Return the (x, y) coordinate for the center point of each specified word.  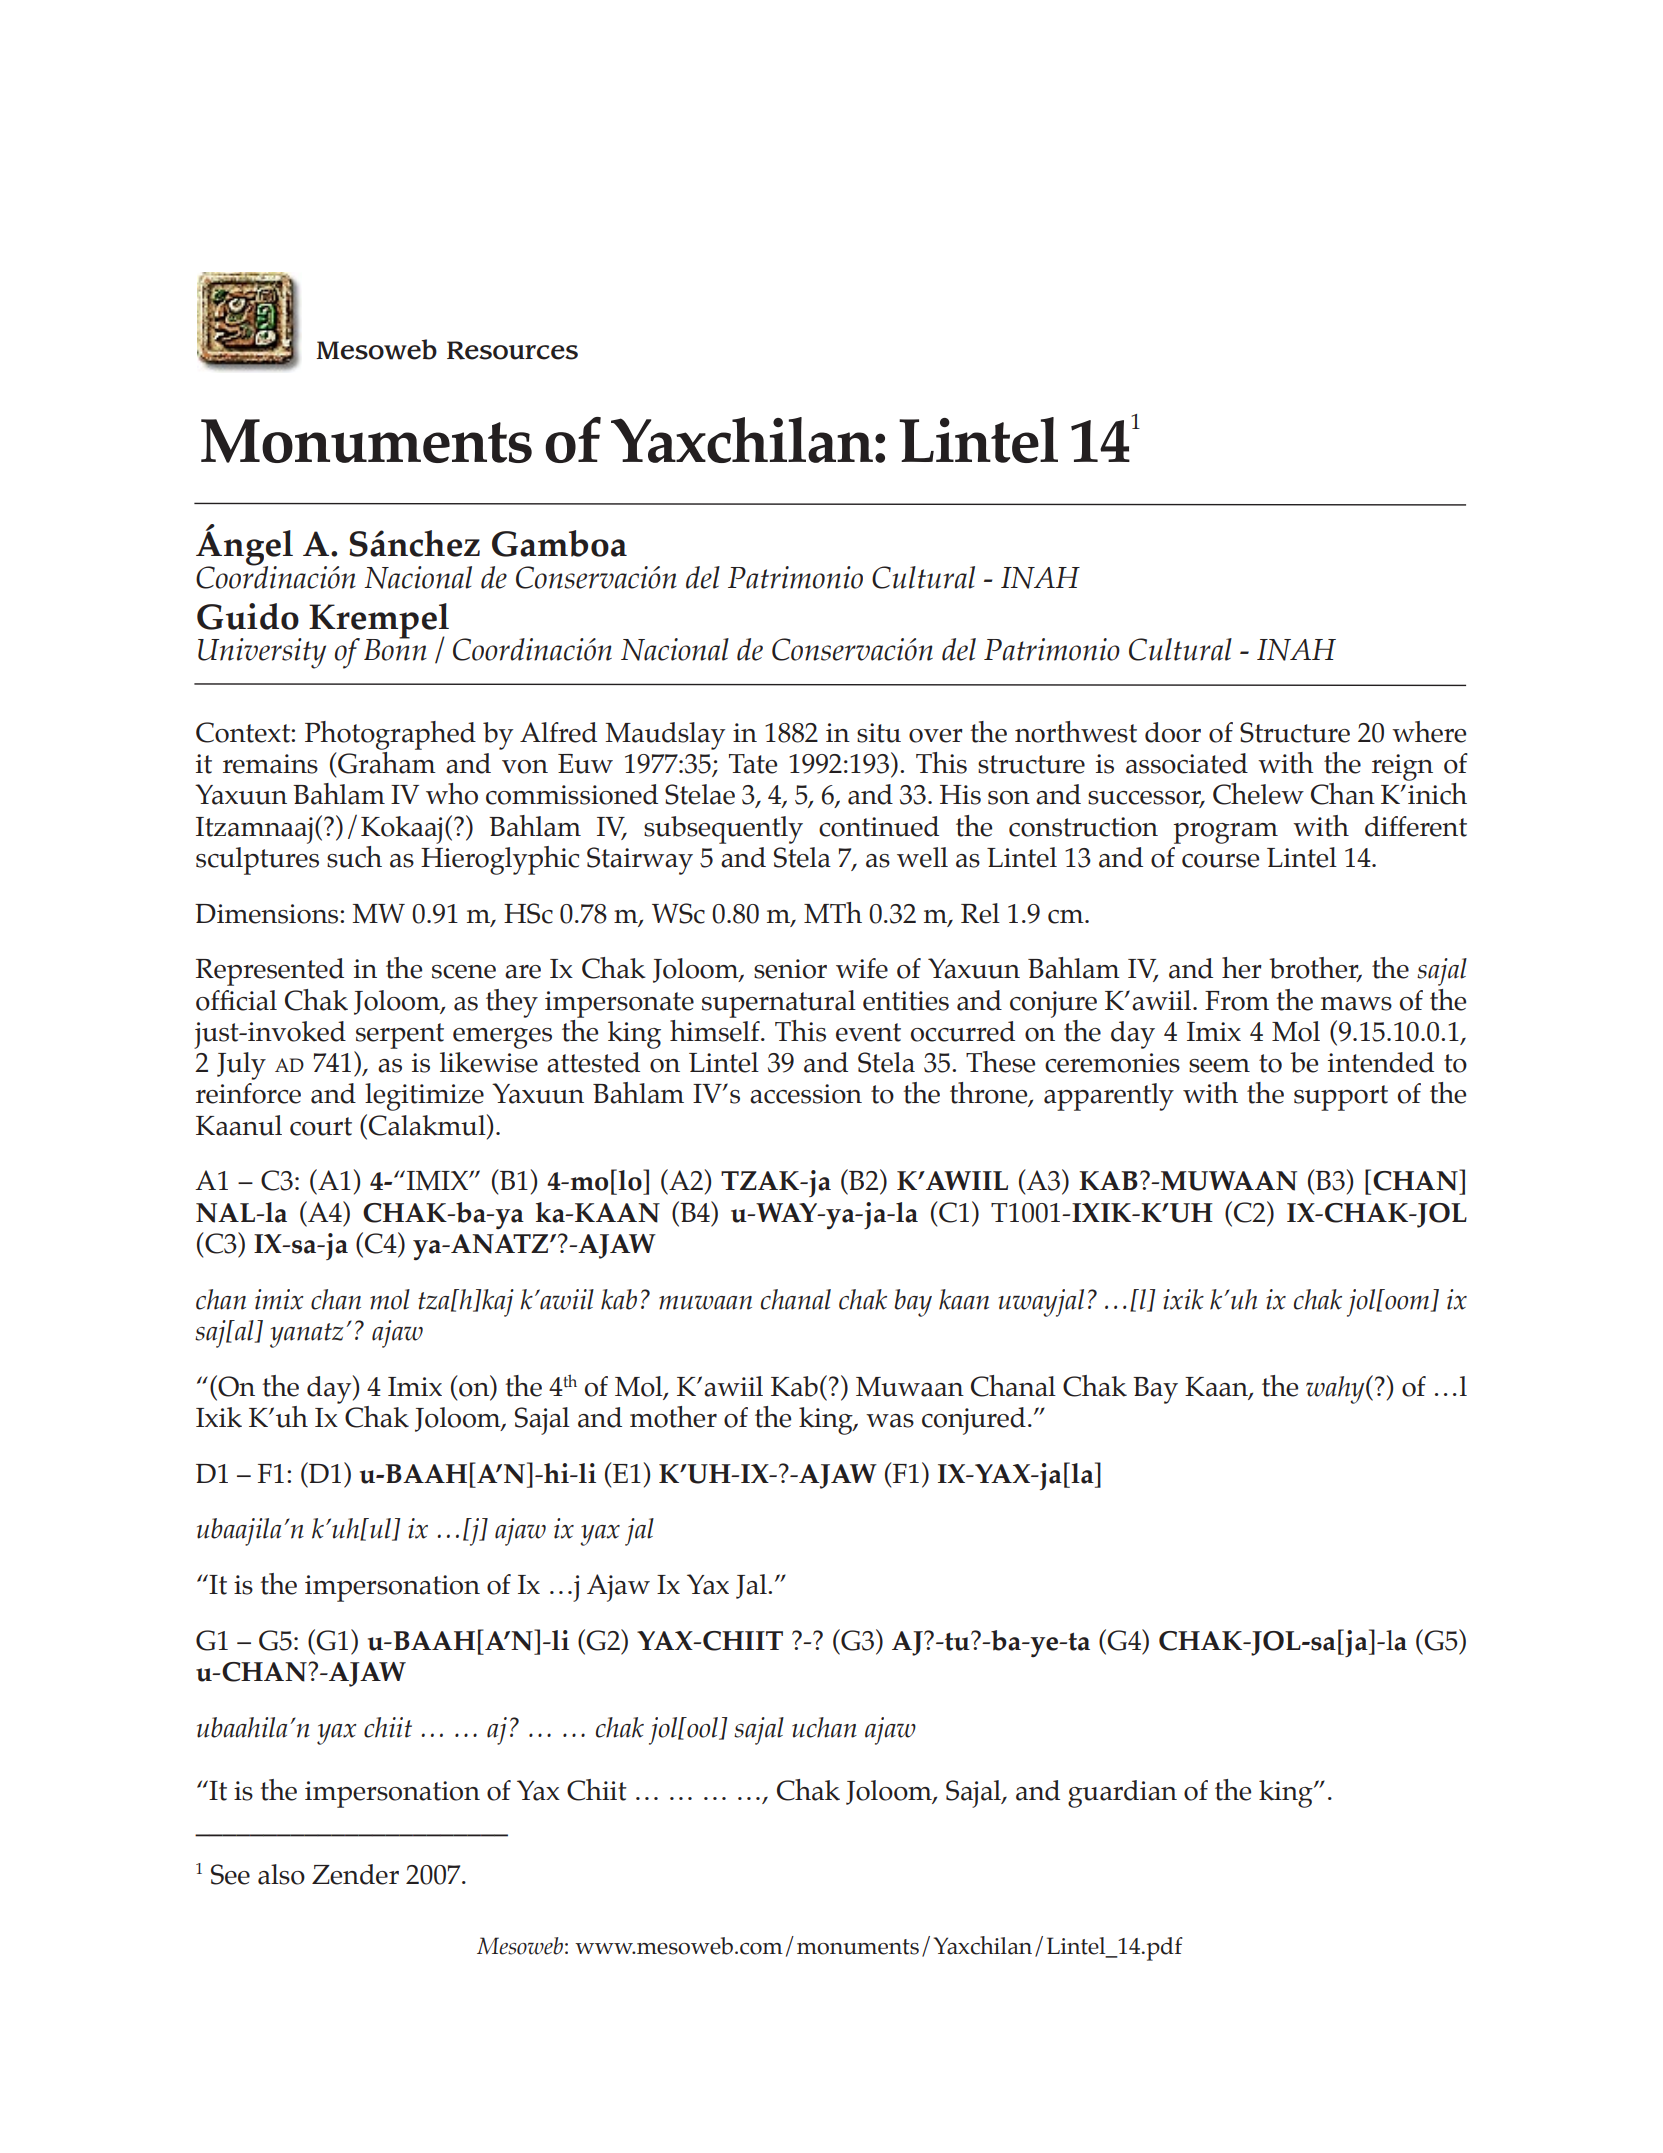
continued (879, 826)
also (281, 1874)
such (354, 857)
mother (673, 1417)
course (1220, 861)
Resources (512, 350)
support (1341, 1098)
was (890, 1421)
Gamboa (559, 543)
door (1173, 732)
